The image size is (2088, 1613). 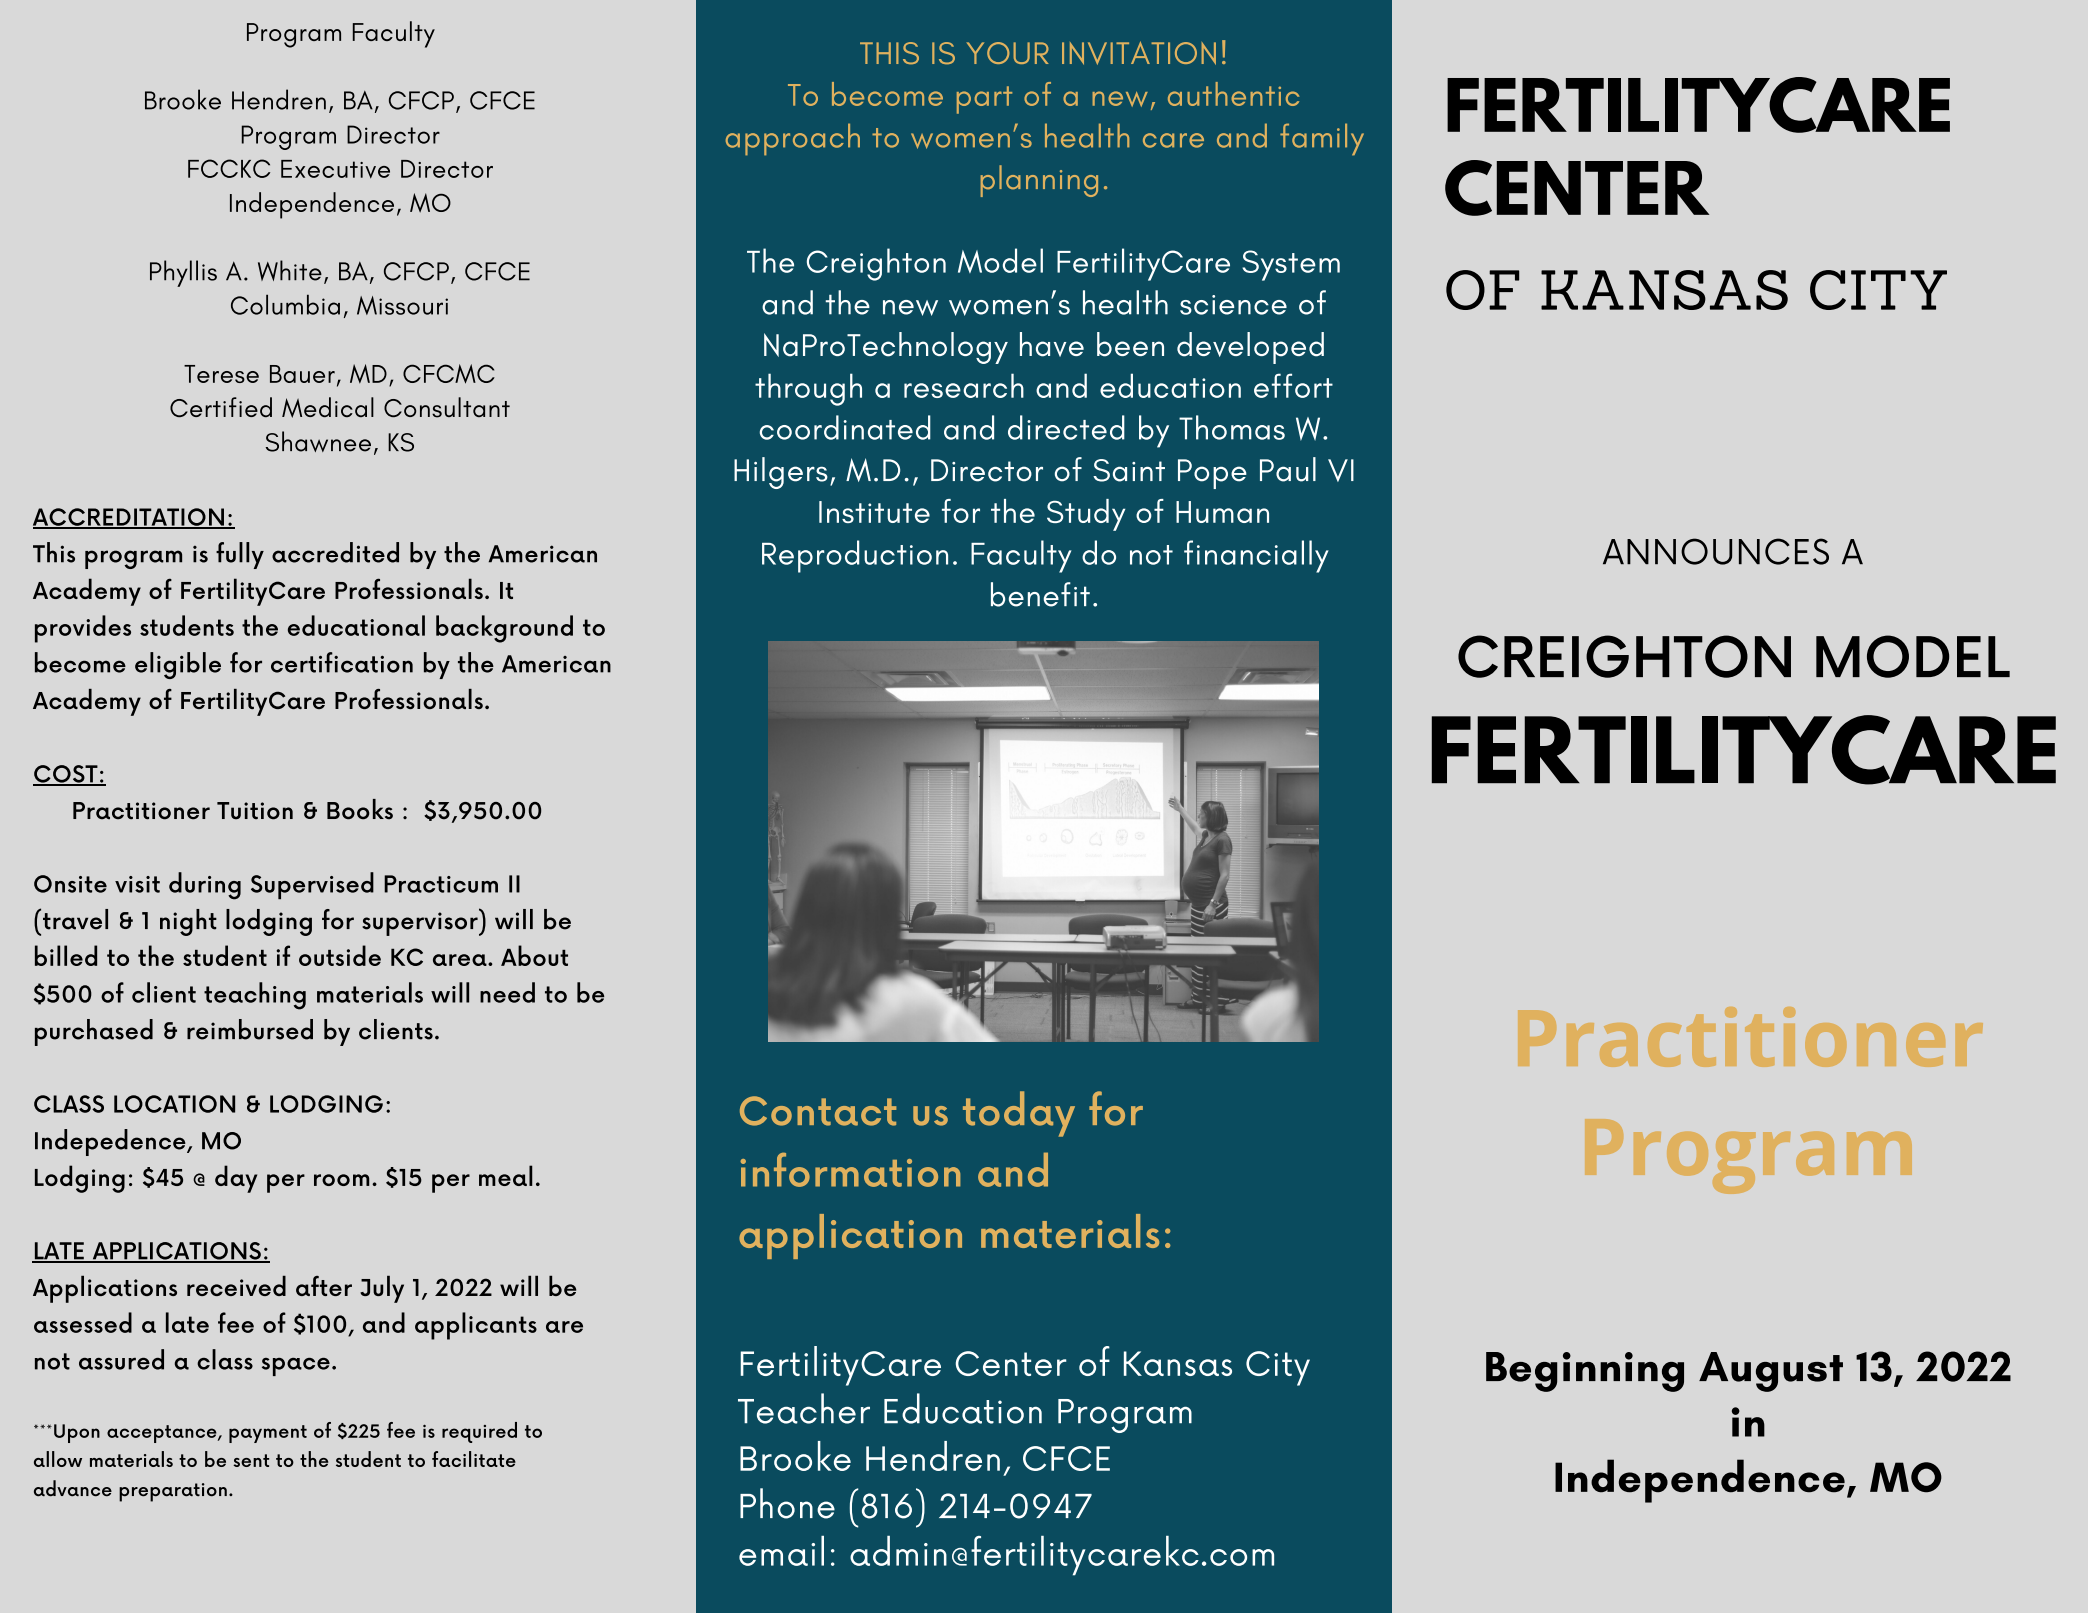 I want to click on Contact, so click(x=818, y=1111).
